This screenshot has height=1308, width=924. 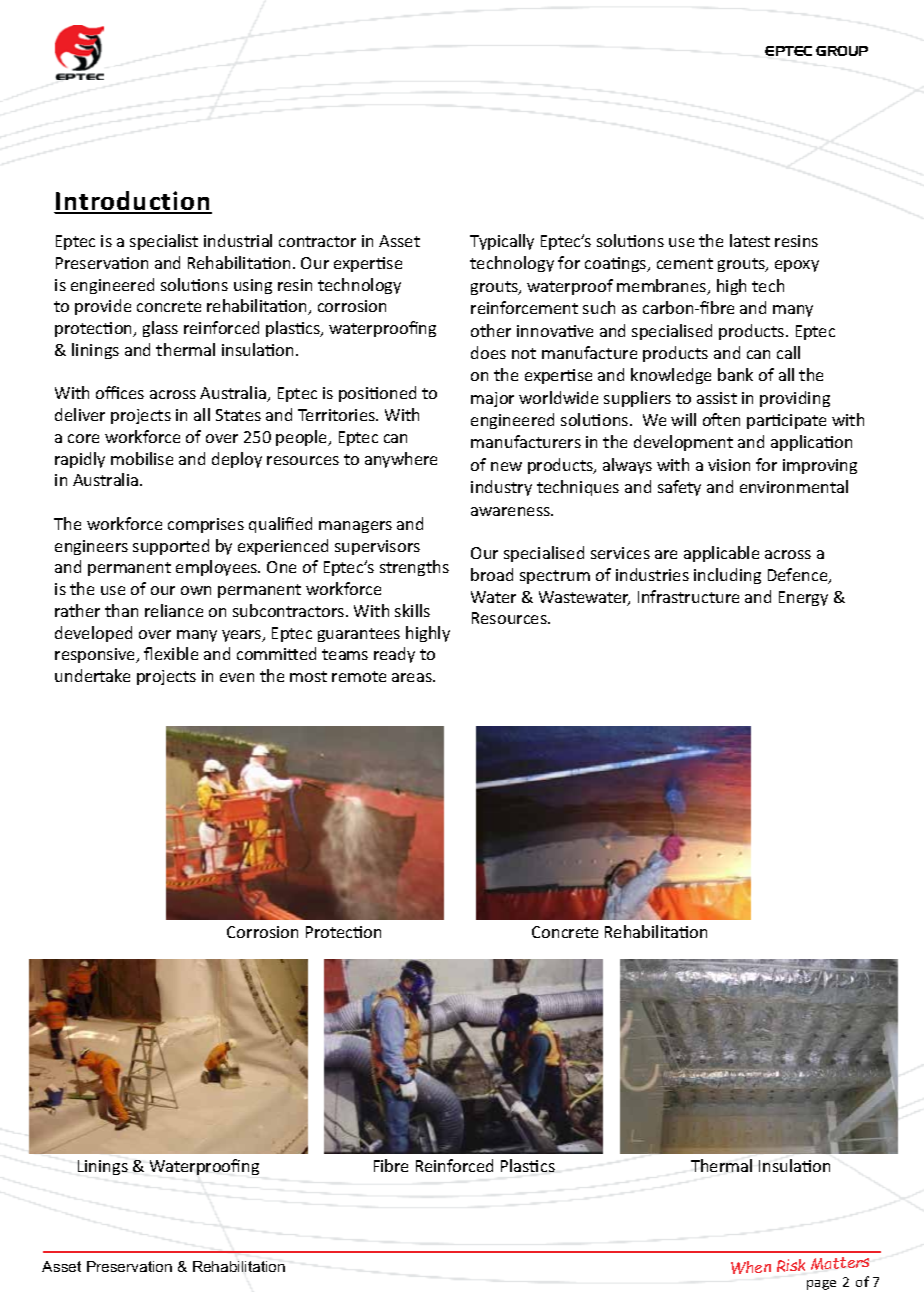 What do you see at coordinates (171, 653) in the screenshot?
I see `flexible` at bounding box center [171, 653].
